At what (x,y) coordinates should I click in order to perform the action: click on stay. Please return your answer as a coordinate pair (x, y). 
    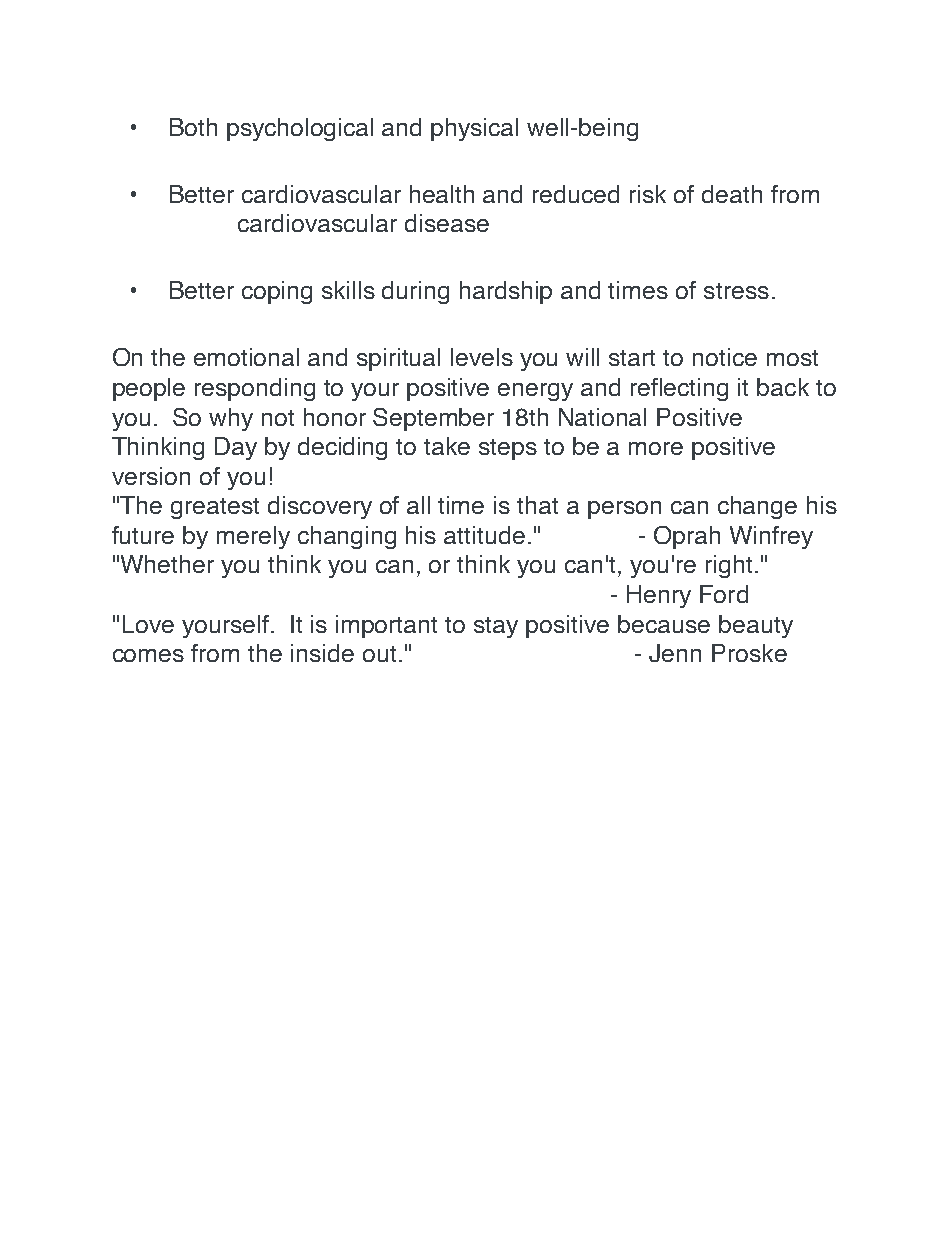
    Looking at the image, I should click on (496, 627).
